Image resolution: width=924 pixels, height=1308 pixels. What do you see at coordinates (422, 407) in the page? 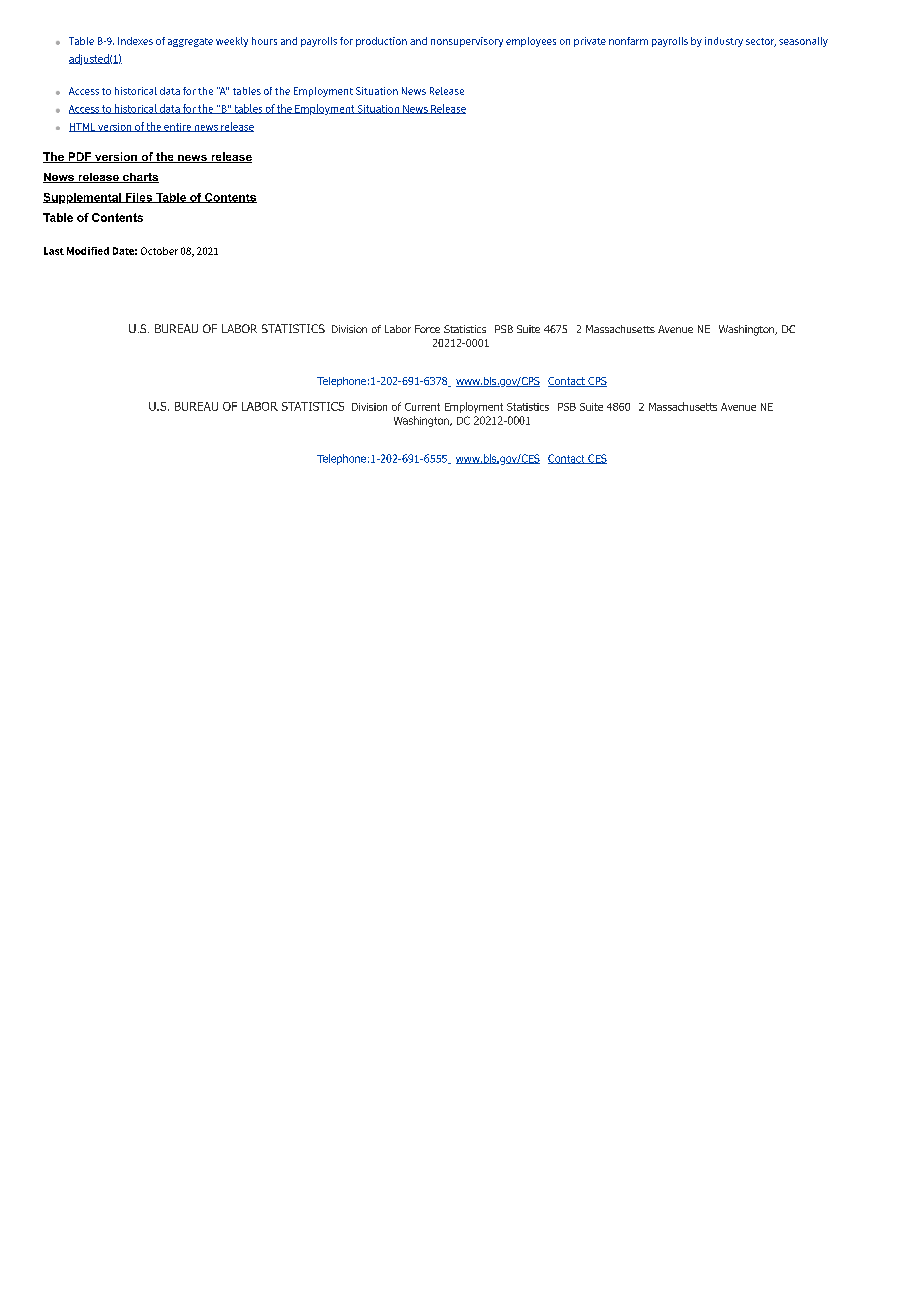
I see `Current` at bounding box center [422, 407].
